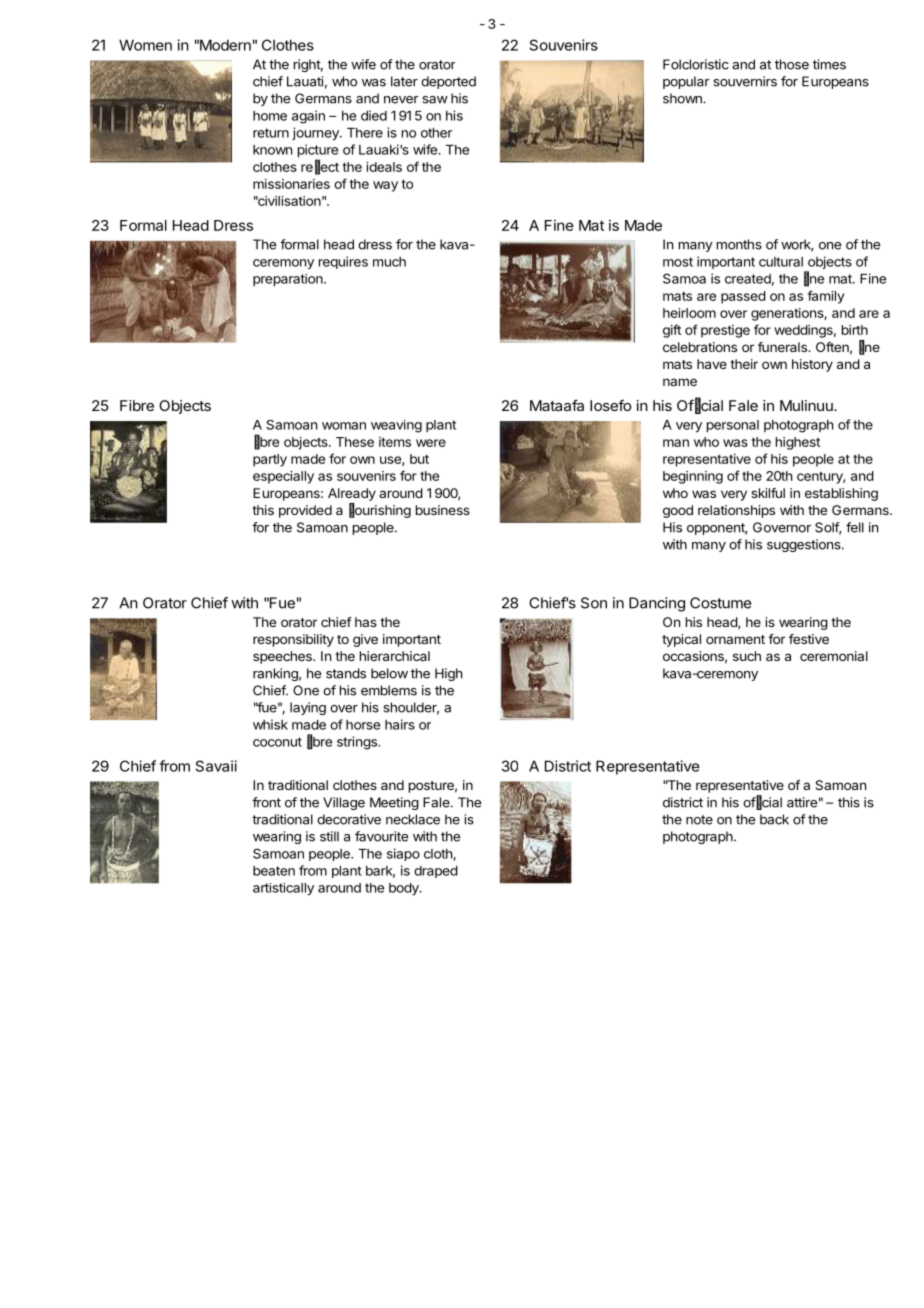 The width and height of the screenshot is (924, 1308). What do you see at coordinates (431, 443) in the screenshot?
I see `were` at bounding box center [431, 443].
